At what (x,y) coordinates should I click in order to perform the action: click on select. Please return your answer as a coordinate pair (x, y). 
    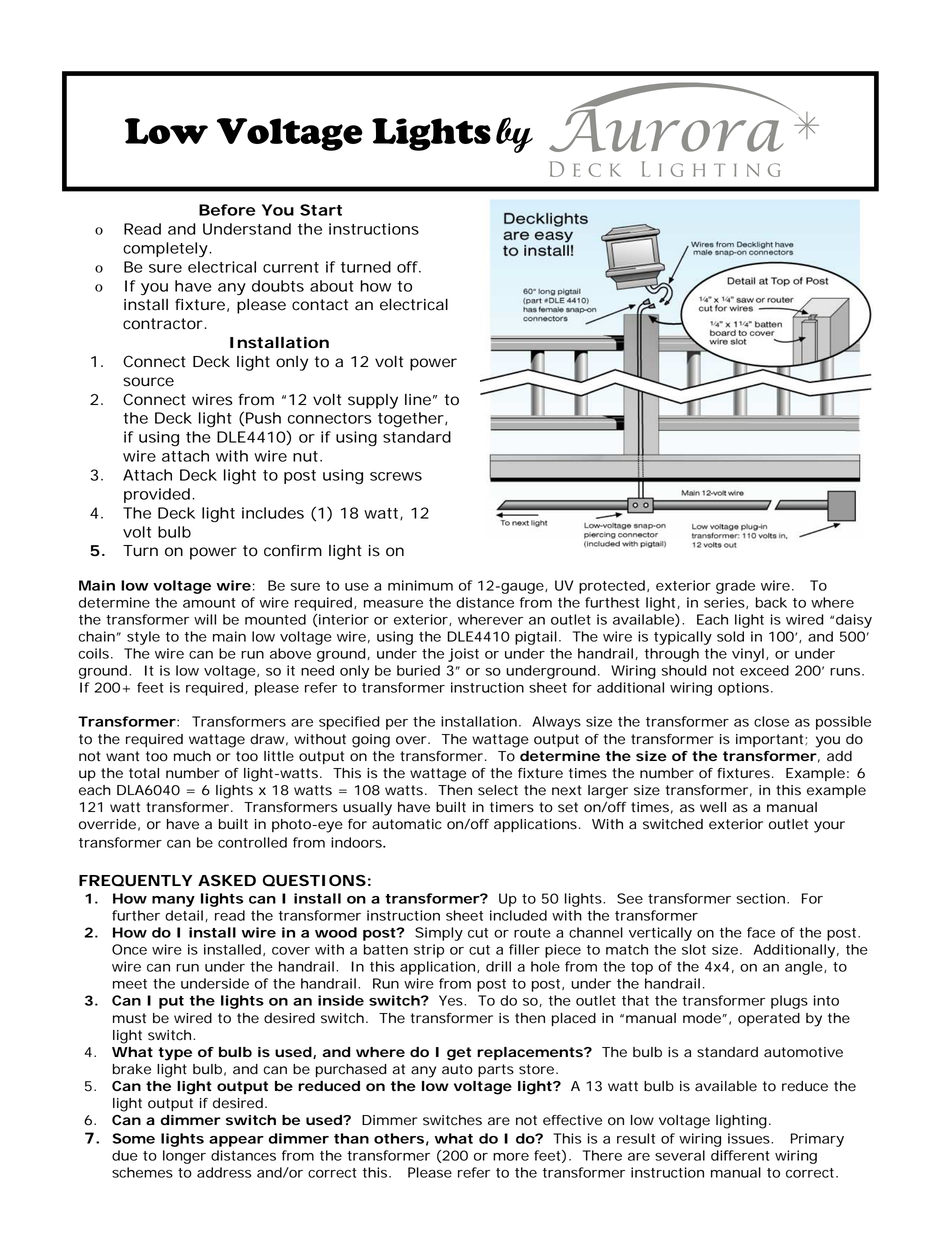
    Looking at the image, I should click on (498, 790).
